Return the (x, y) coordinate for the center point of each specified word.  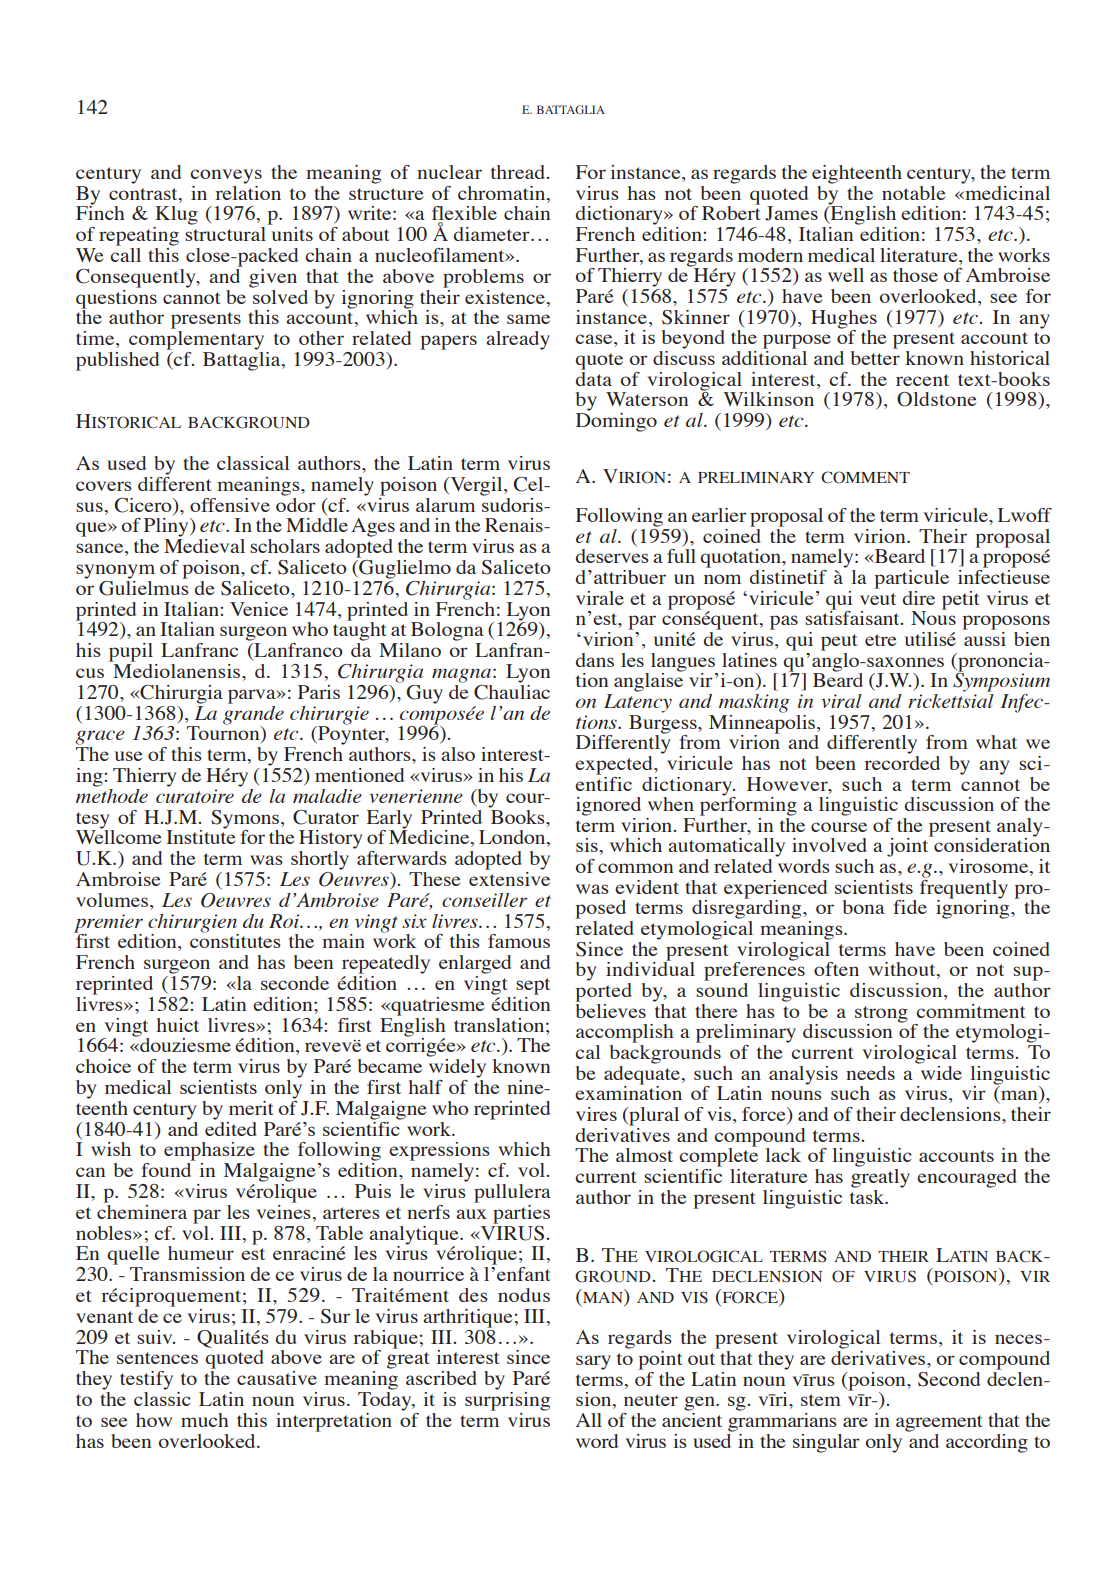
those (915, 275)
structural (225, 234)
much (205, 1420)
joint (909, 846)
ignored (608, 806)
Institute (200, 836)
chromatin (503, 193)
